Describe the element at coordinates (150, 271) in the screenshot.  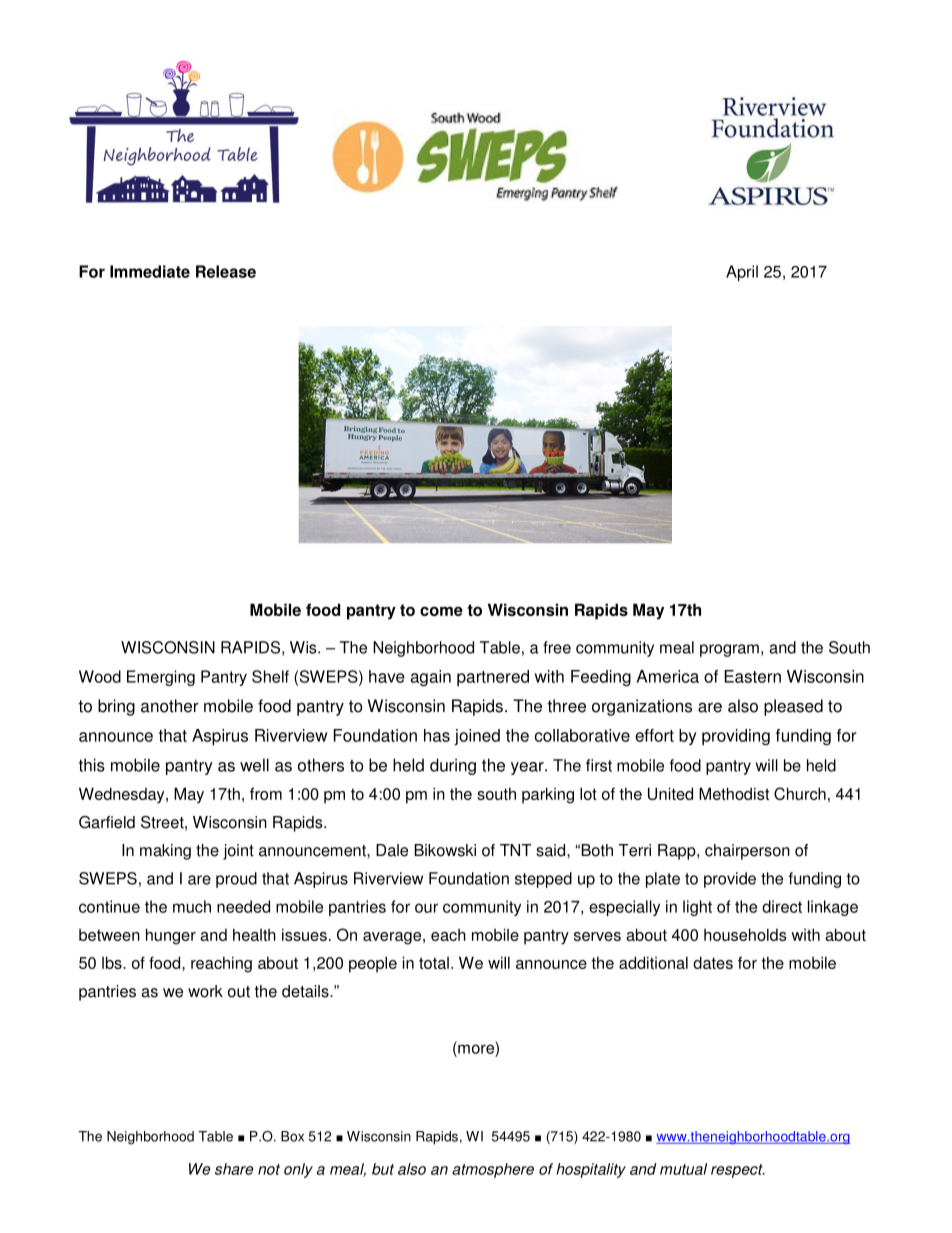
I see `Immediate` at that location.
